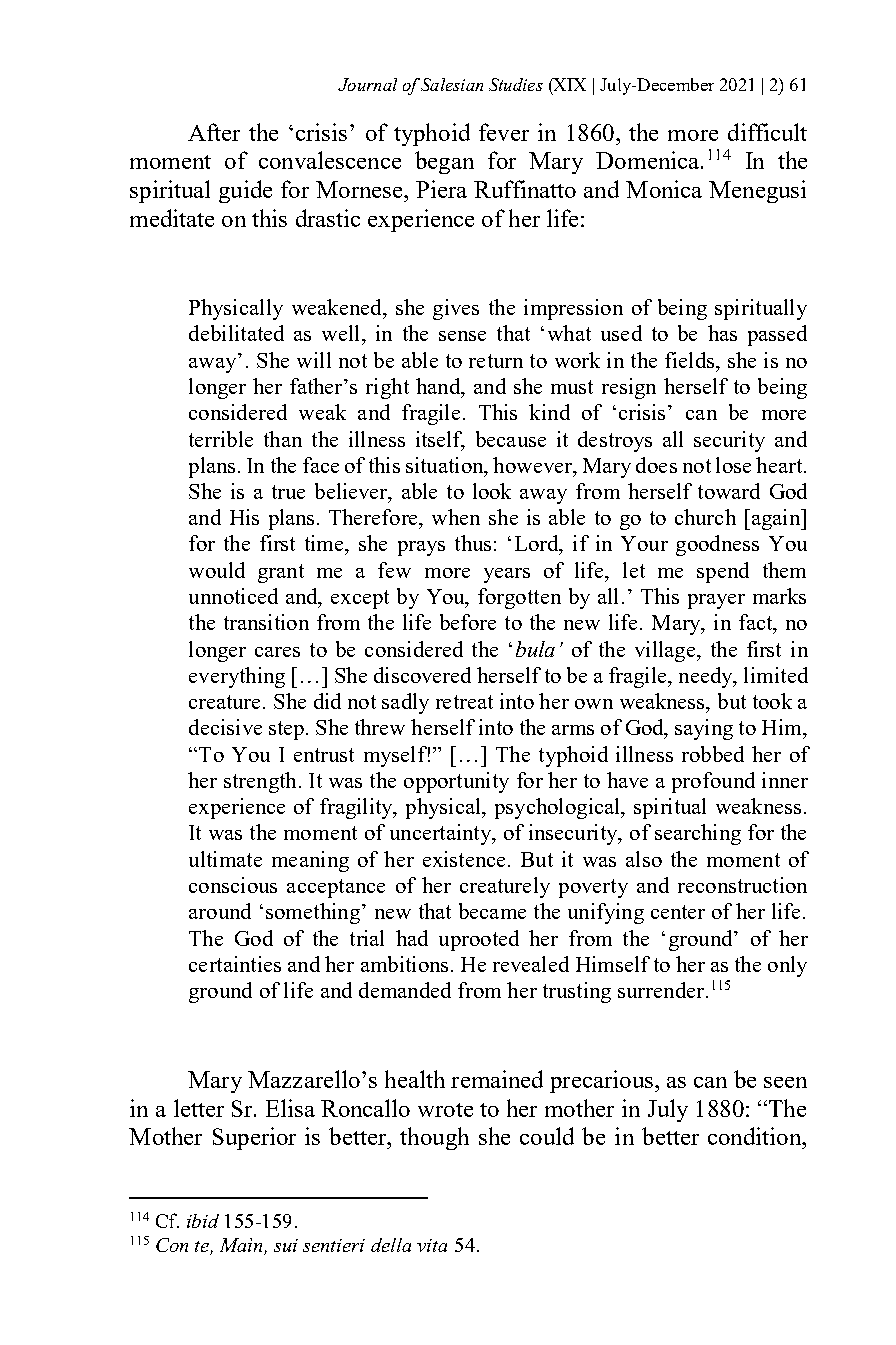 The height and width of the screenshot is (1345, 896). What do you see at coordinates (225, 859) in the screenshot?
I see `ultimate` at bounding box center [225, 859].
